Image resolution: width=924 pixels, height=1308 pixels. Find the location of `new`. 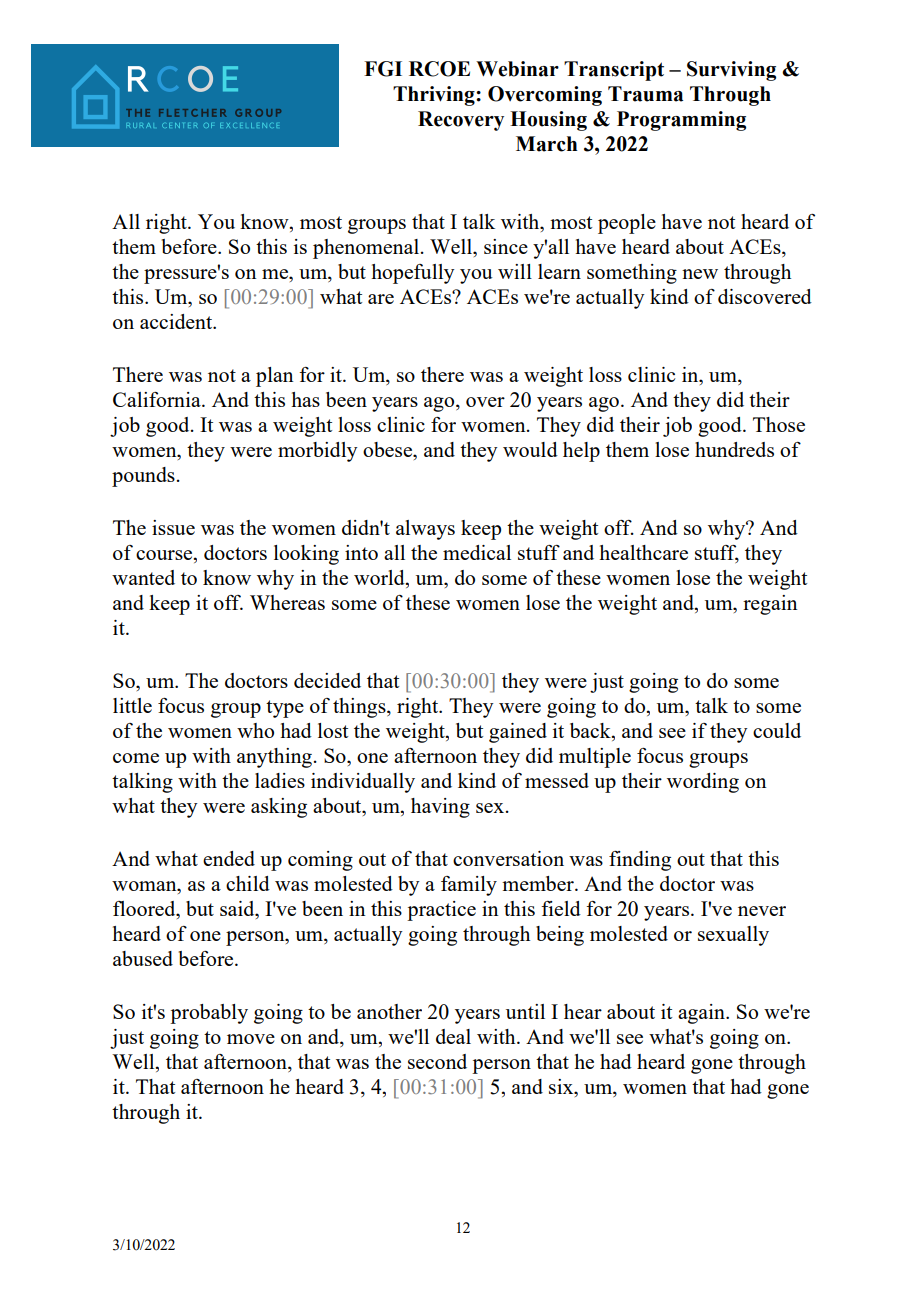

new is located at coordinates (700, 274).
